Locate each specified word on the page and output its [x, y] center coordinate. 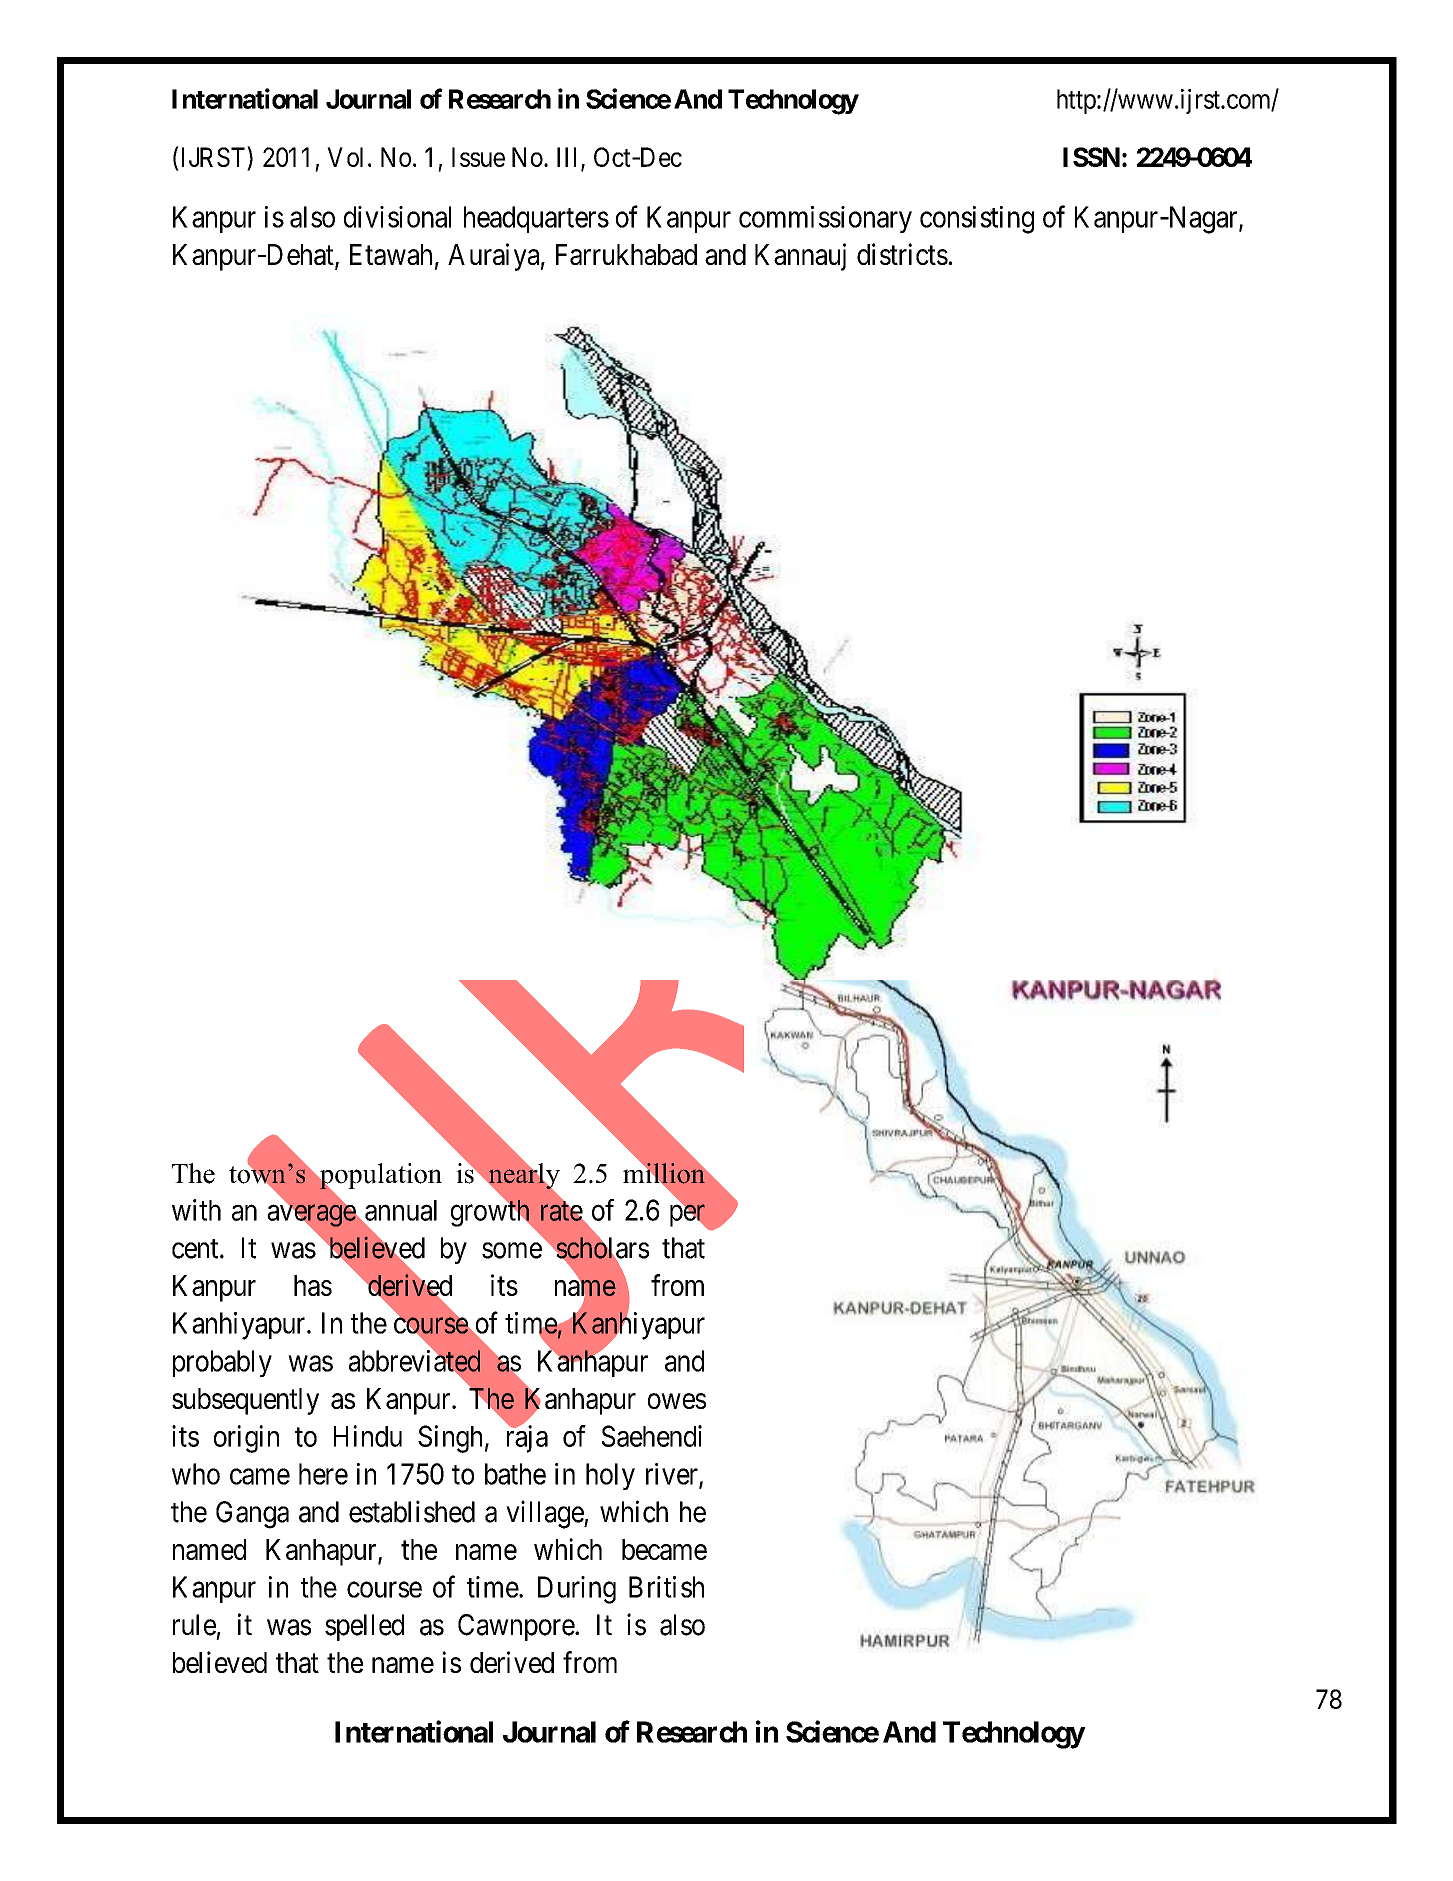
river [673, 1475]
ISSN [1091, 157]
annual [400, 1211]
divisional [397, 217]
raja [527, 1439]
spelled [364, 1627]
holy [610, 1476]
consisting [977, 220]
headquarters [536, 219]
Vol [345, 157]
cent [196, 1249]
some [512, 1251]
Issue [478, 157]
